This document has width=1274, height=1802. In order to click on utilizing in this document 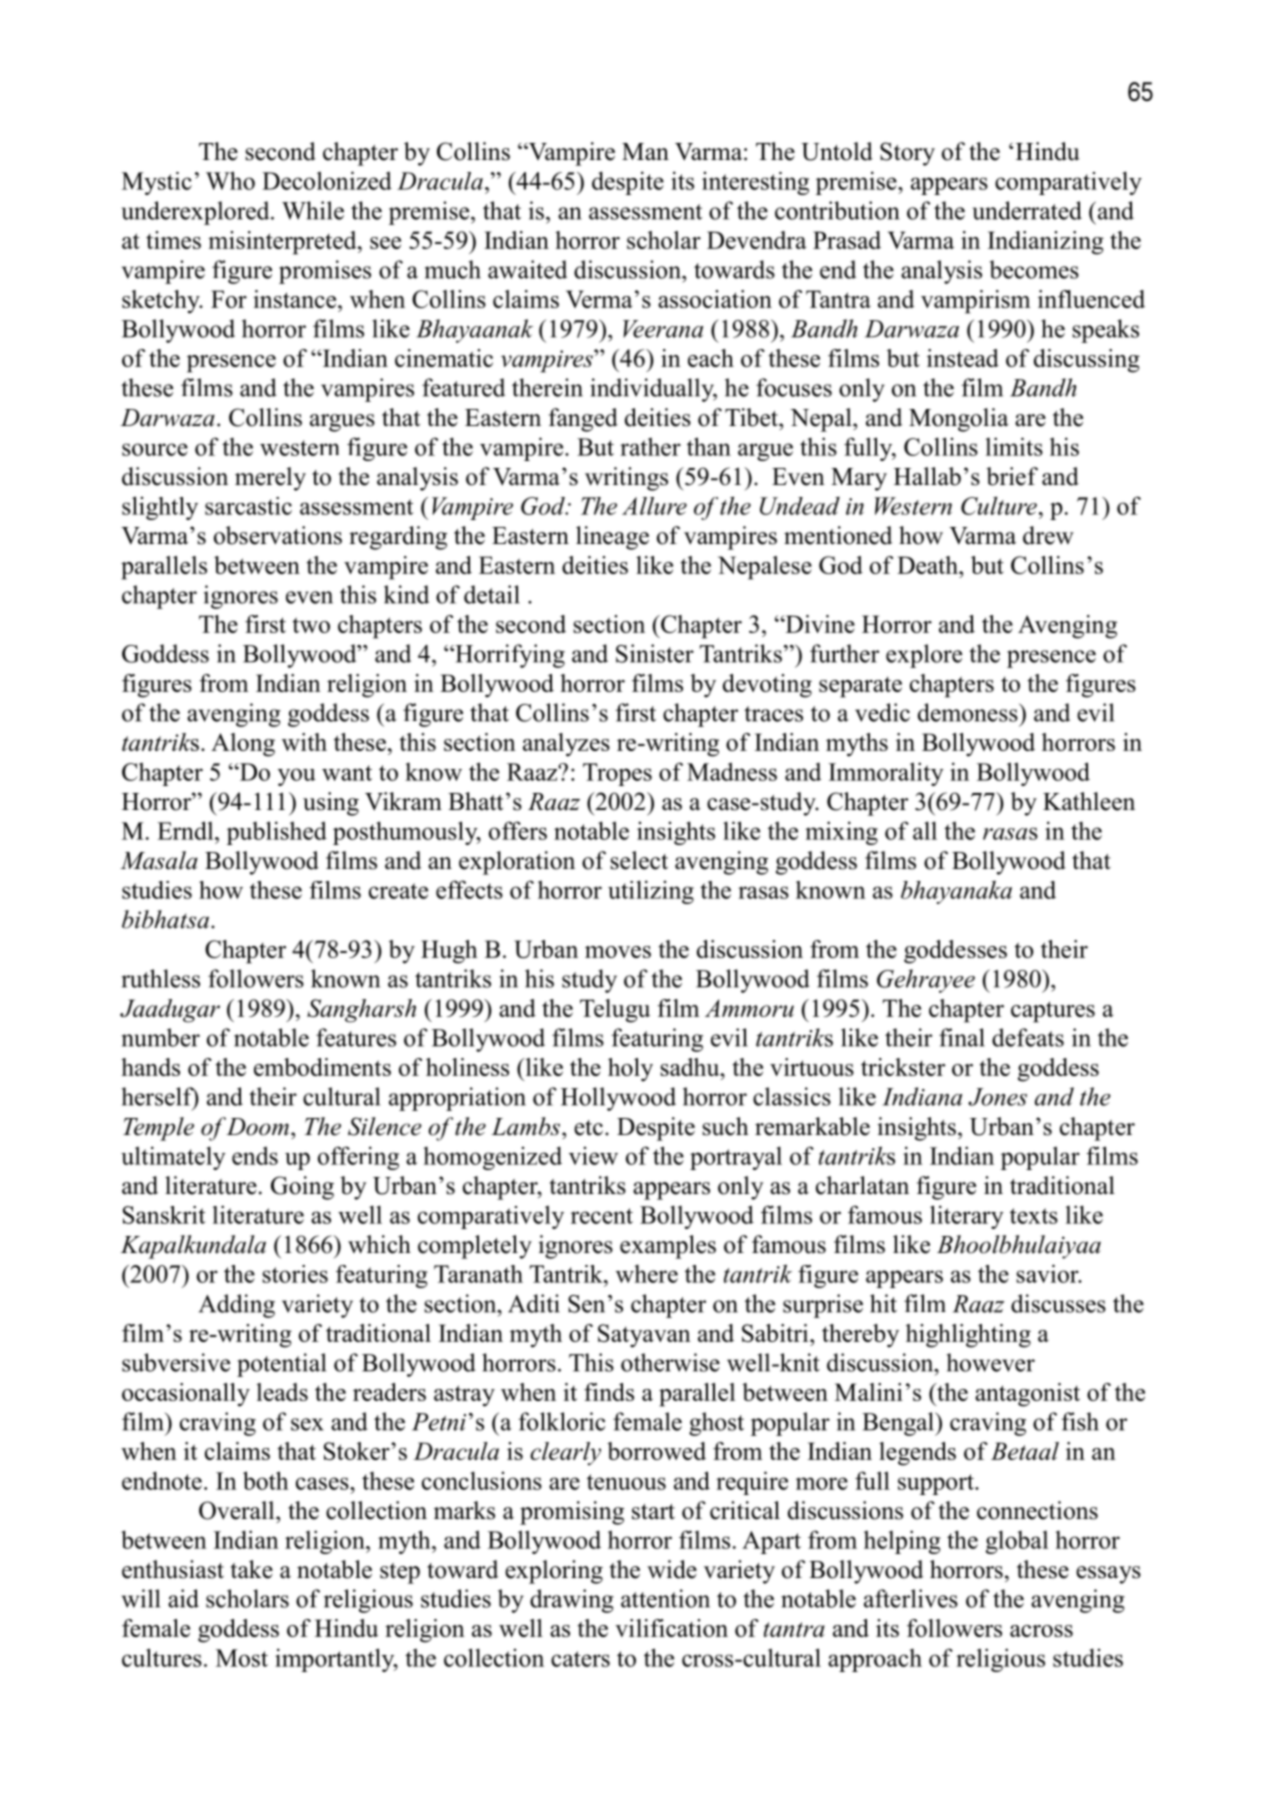, I will do `click(651, 892)`.
